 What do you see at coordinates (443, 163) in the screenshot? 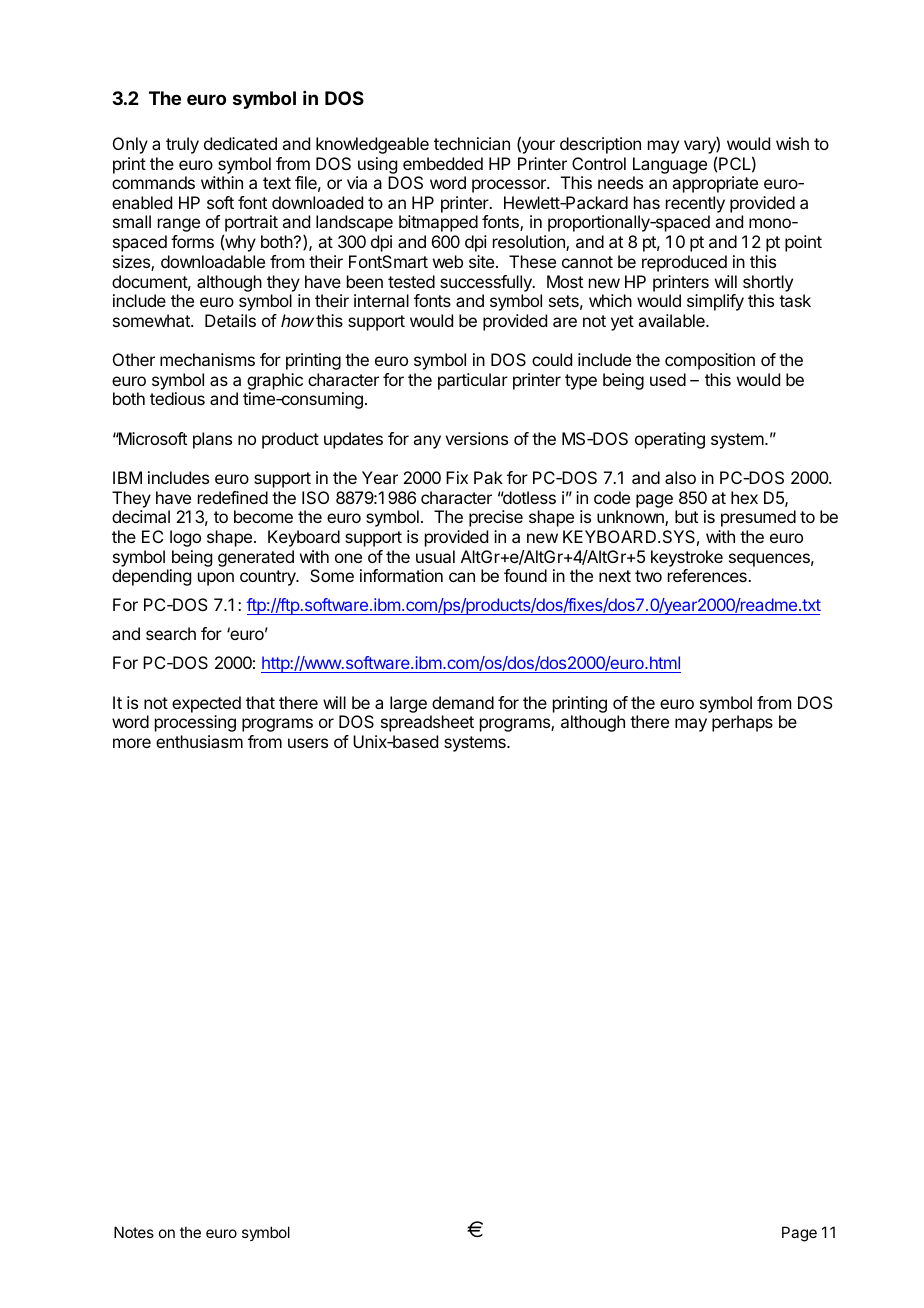
I see `embedded` at bounding box center [443, 163].
